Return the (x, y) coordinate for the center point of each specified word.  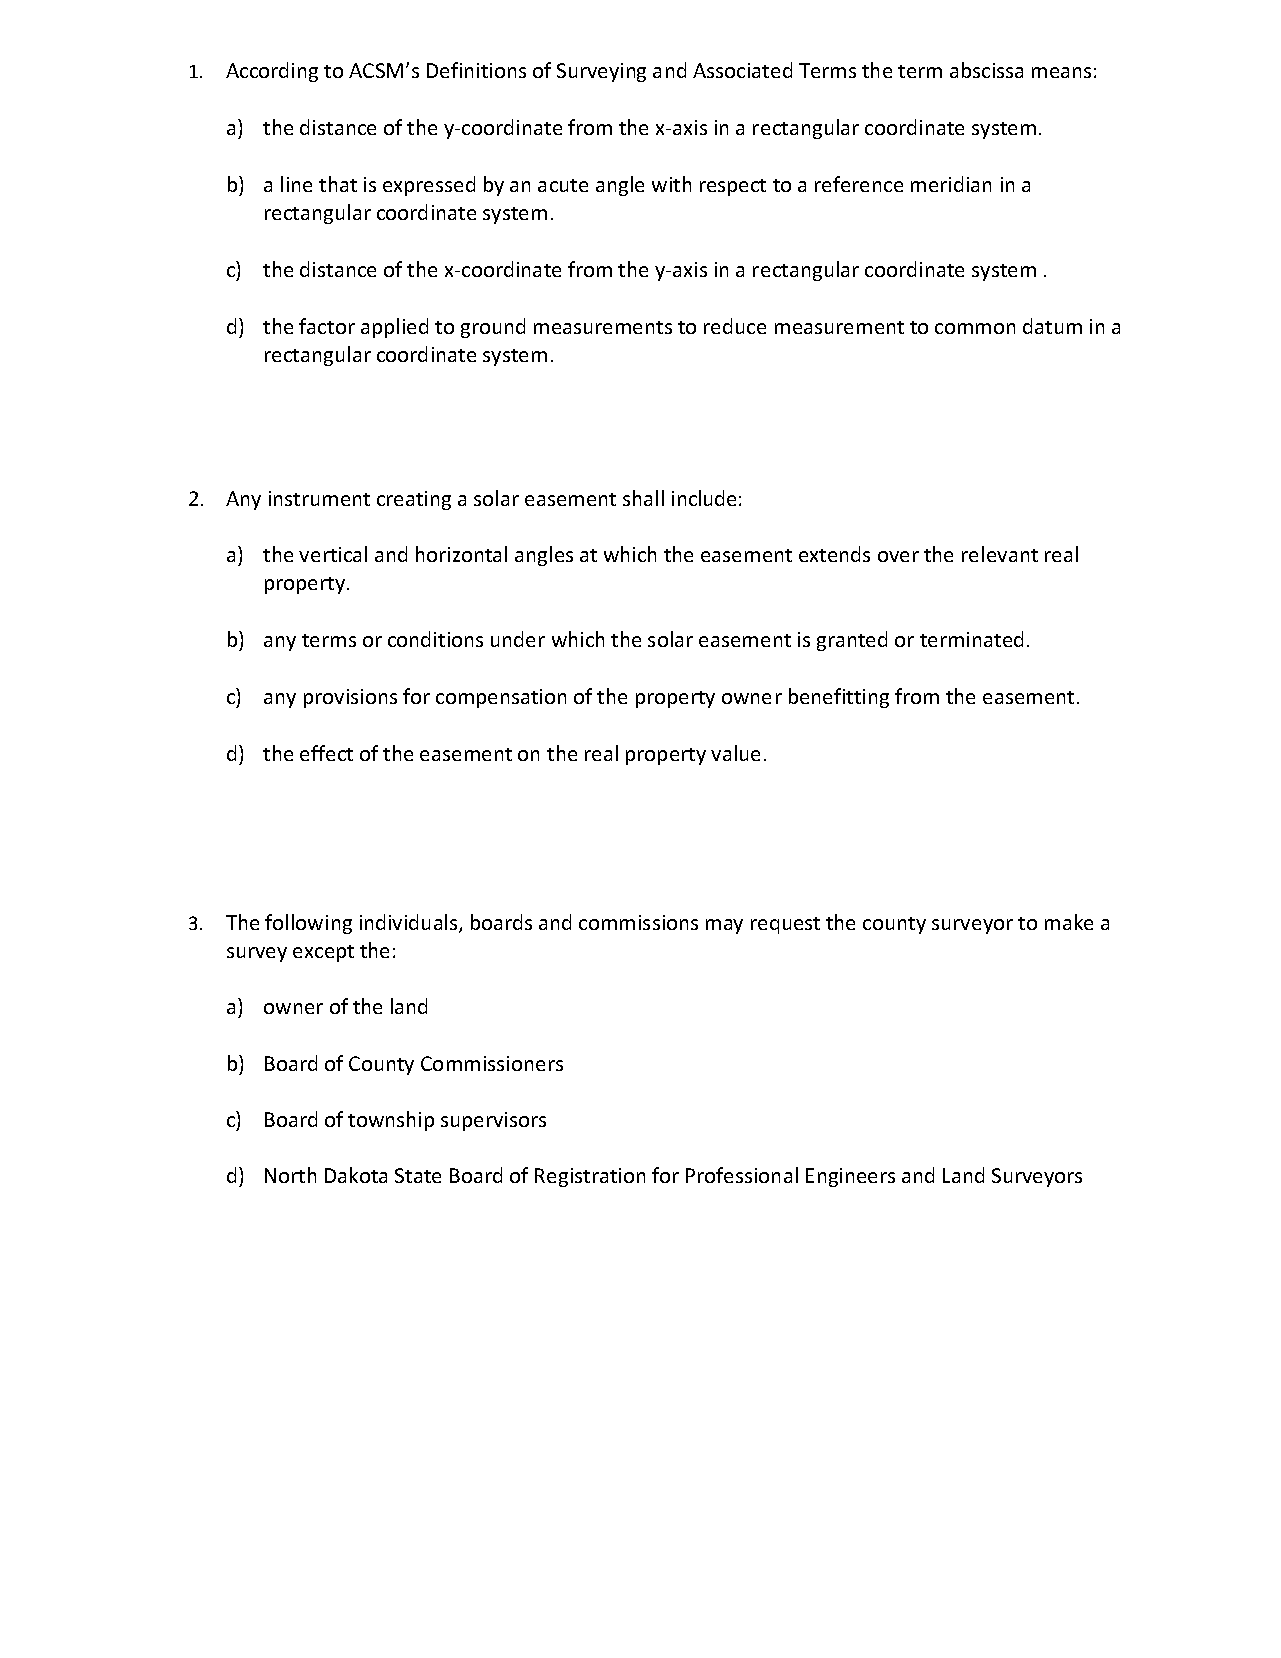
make (1069, 922)
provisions (350, 698)
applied (394, 328)
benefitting (839, 698)
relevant (1000, 554)
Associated (742, 70)
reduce (735, 326)
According (272, 72)
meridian (951, 184)
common (975, 328)
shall (643, 498)
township (391, 1121)
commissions (638, 922)
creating (414, 500)
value (735, 753)
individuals (410, 923)
